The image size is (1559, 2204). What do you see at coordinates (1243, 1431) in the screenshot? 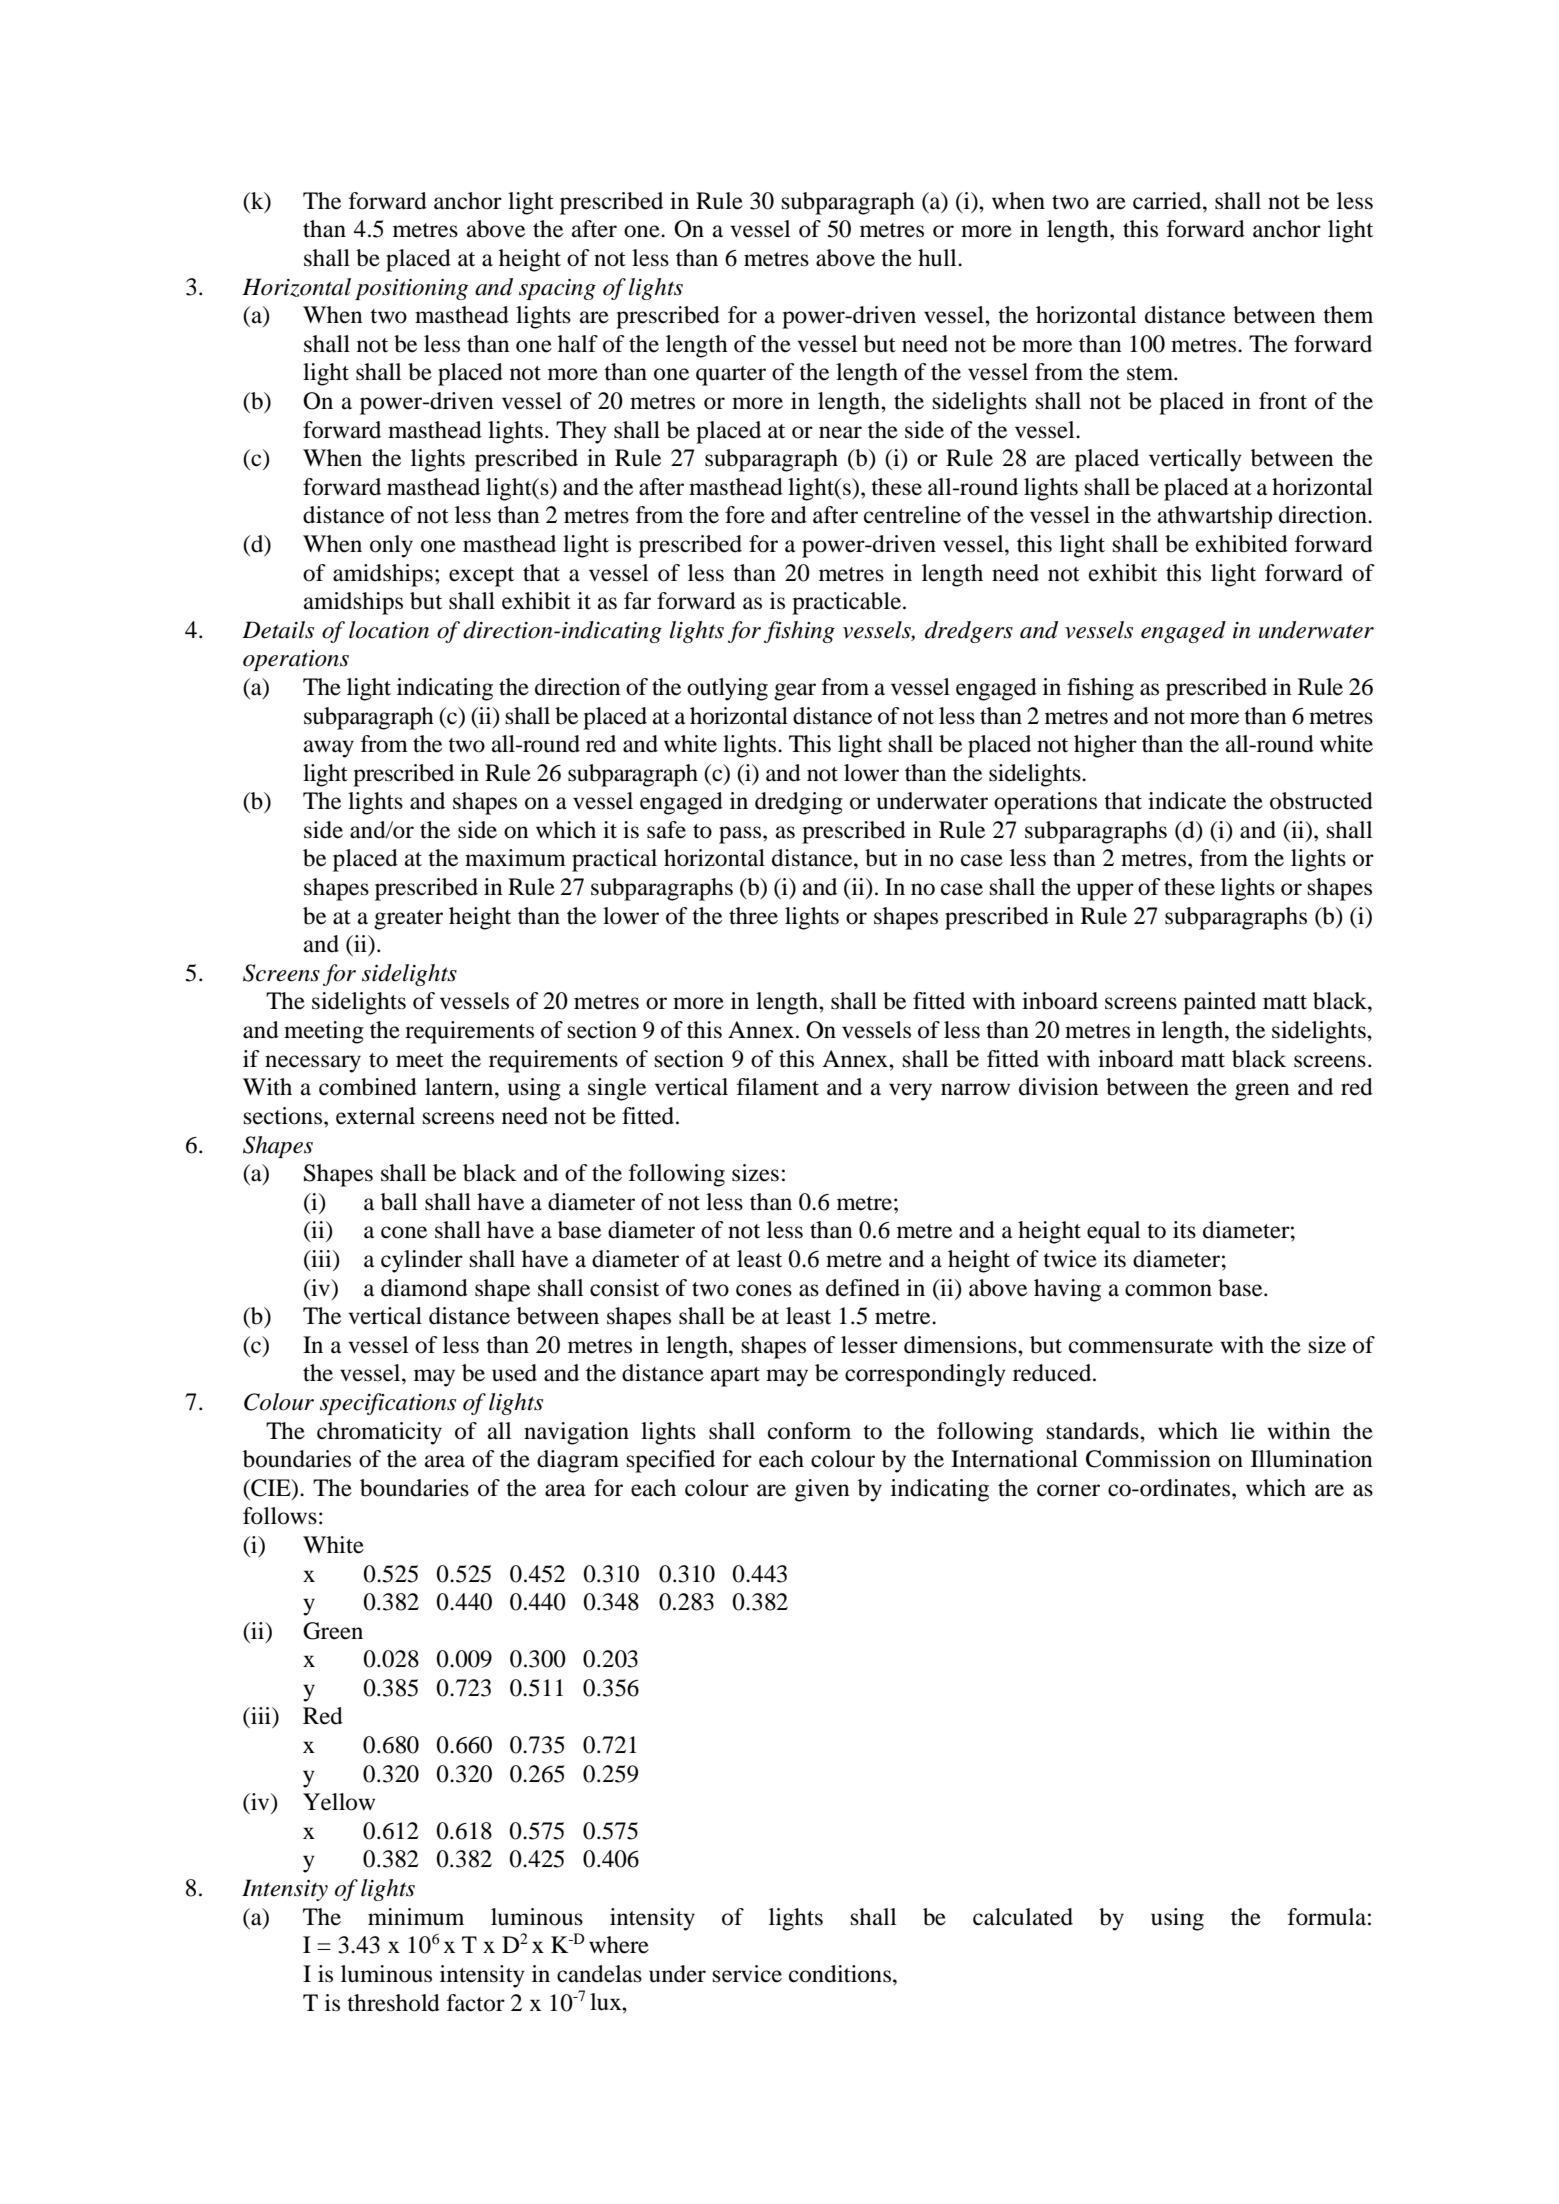
I see `lie` at bounding box center [1243, 1431].
